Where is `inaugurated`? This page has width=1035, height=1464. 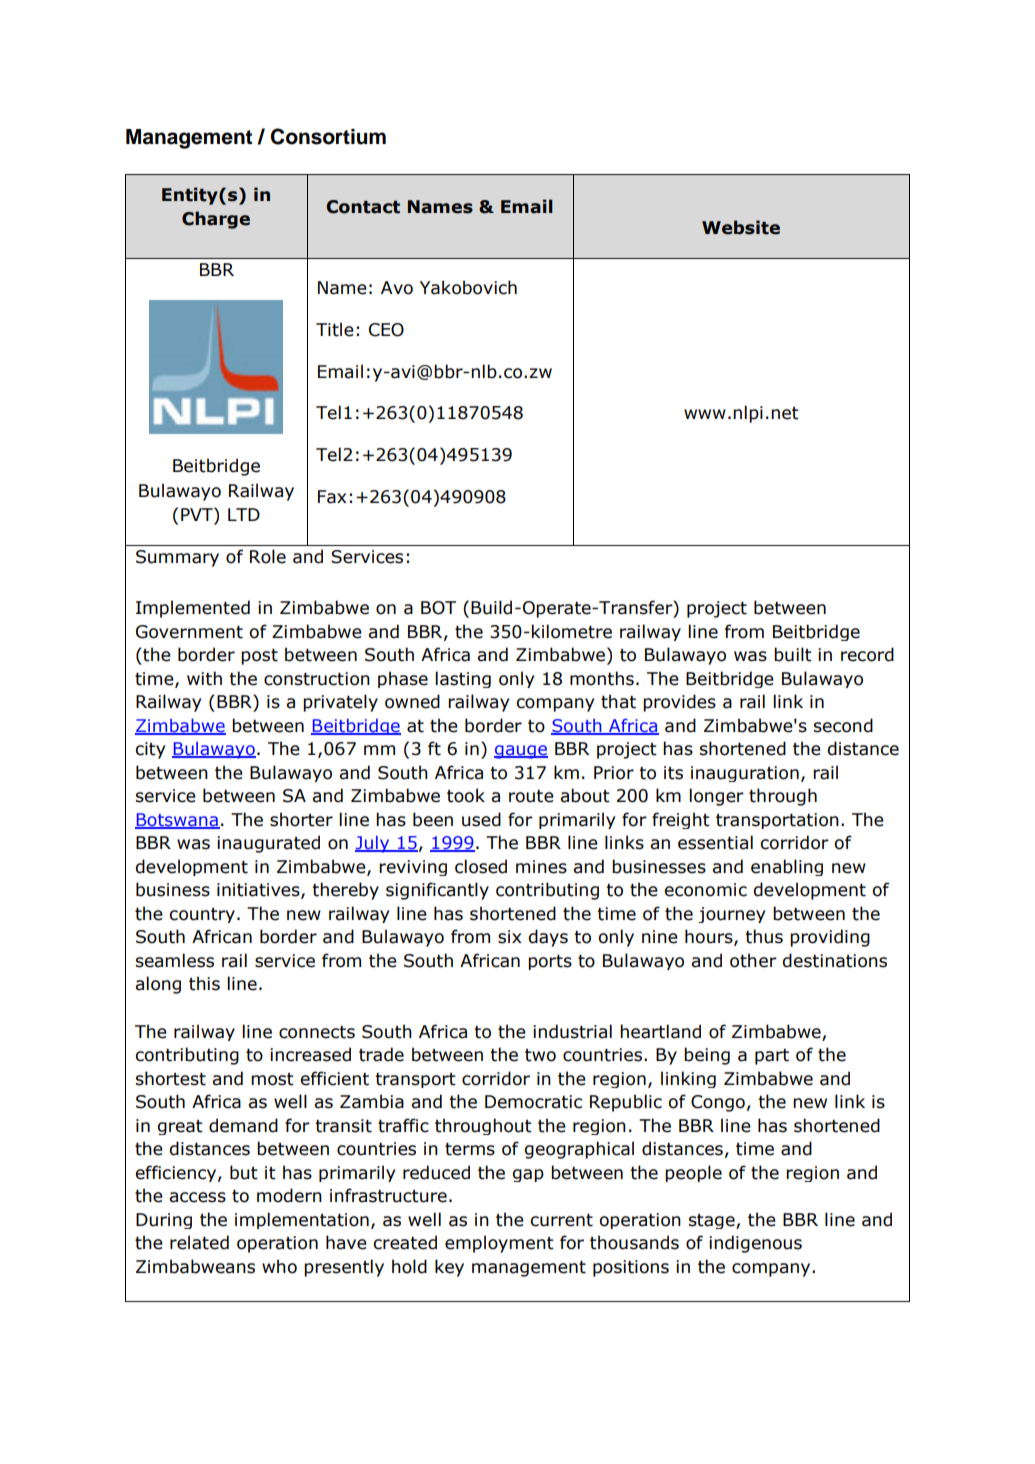
inaugurated is located at coordinates (268, 844).
